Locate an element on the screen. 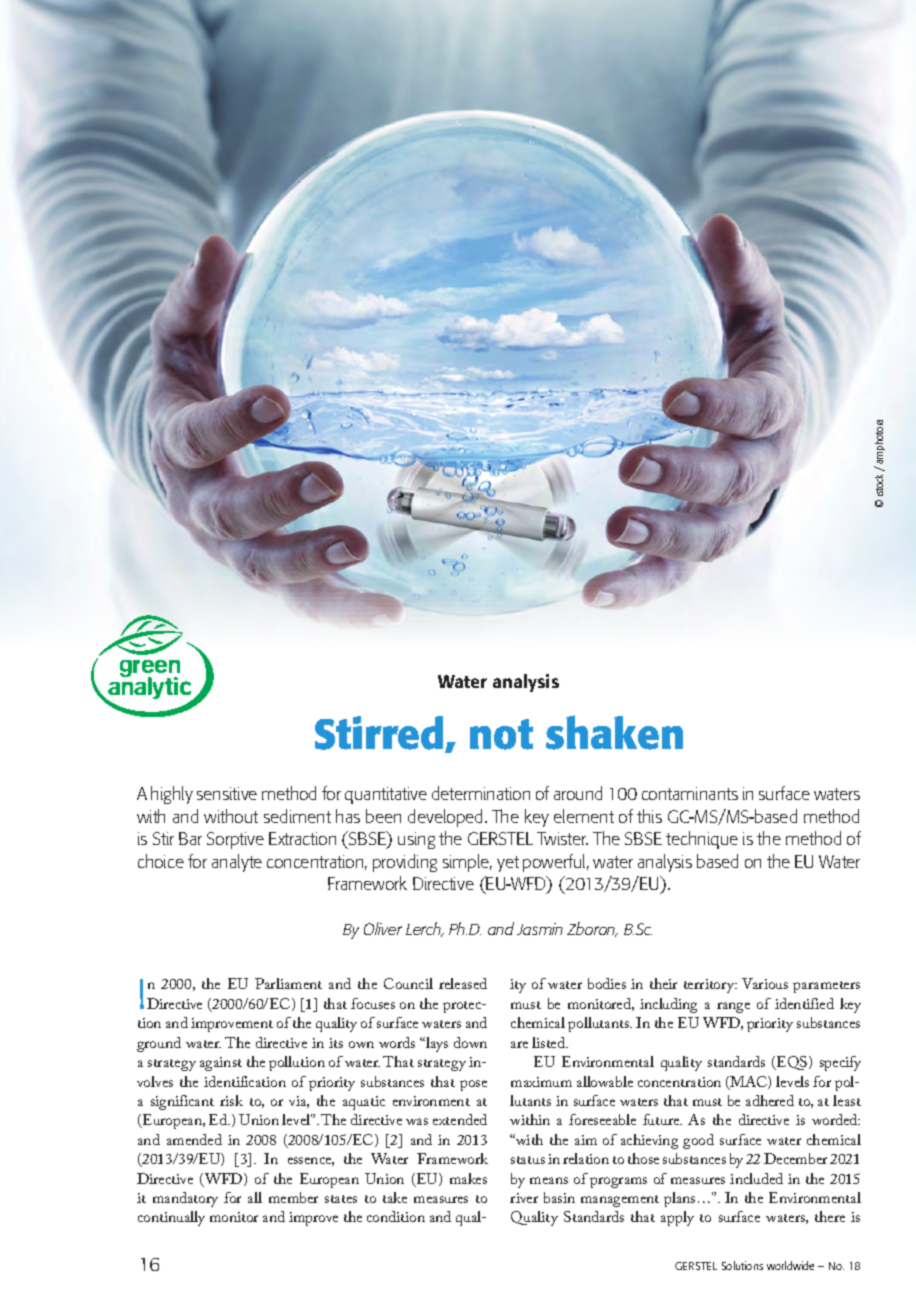  Jasmin is located at coordinates (540, 929).
